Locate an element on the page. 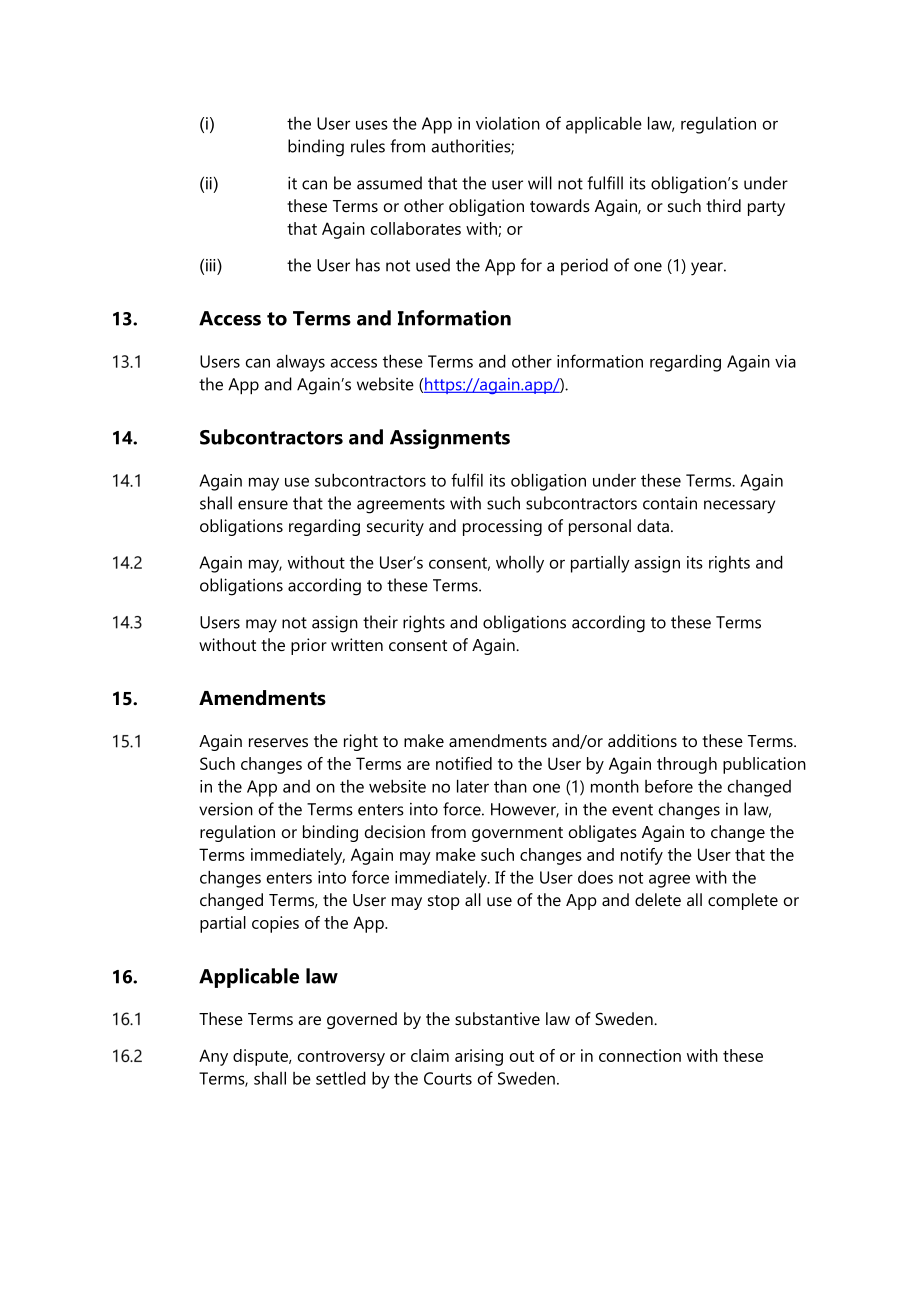 The height and width of the image is (1308, 924). rules is located at coordinates (368, 146).
